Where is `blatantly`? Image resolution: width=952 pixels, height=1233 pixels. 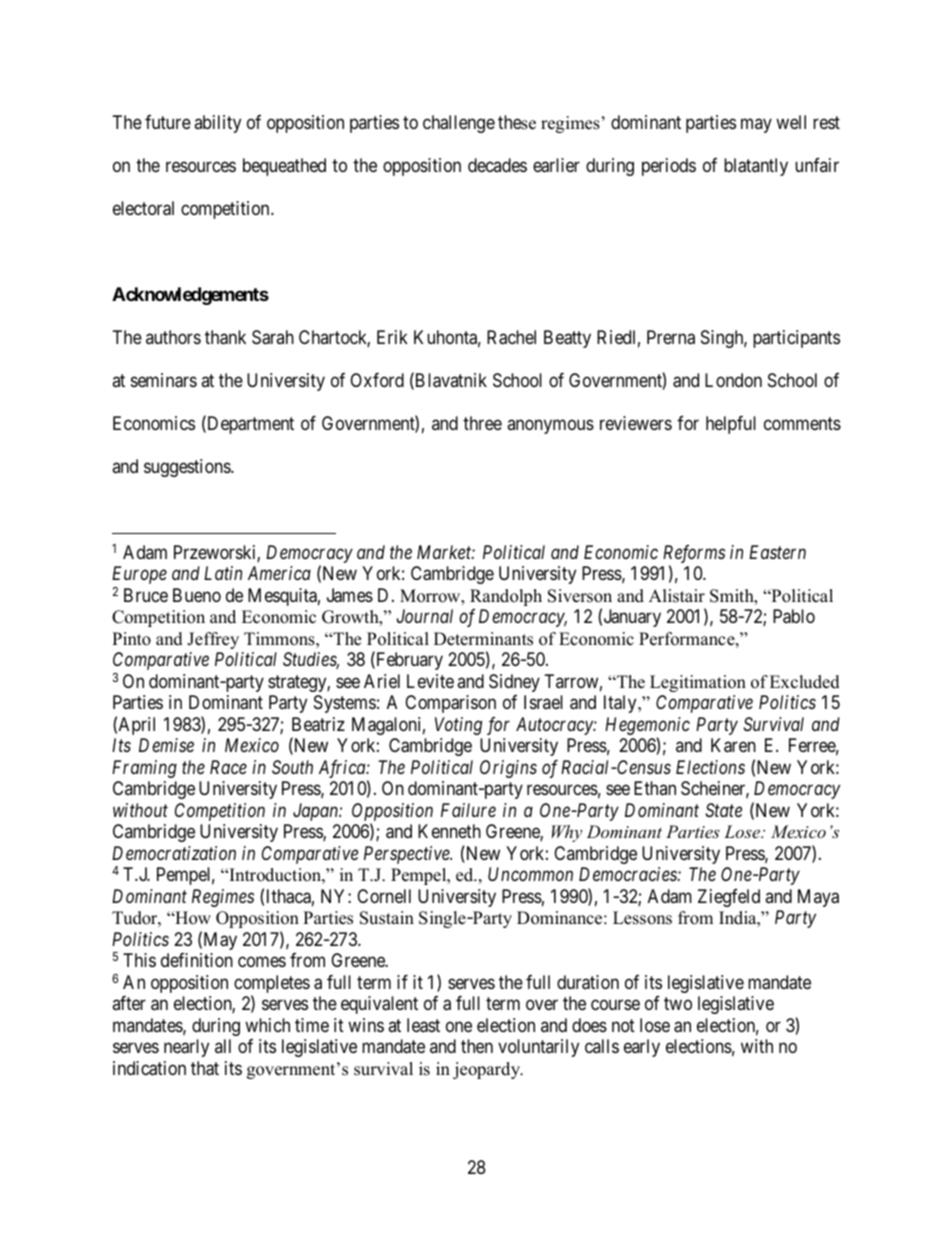
blatantly is located at coordinates (756, 167).
